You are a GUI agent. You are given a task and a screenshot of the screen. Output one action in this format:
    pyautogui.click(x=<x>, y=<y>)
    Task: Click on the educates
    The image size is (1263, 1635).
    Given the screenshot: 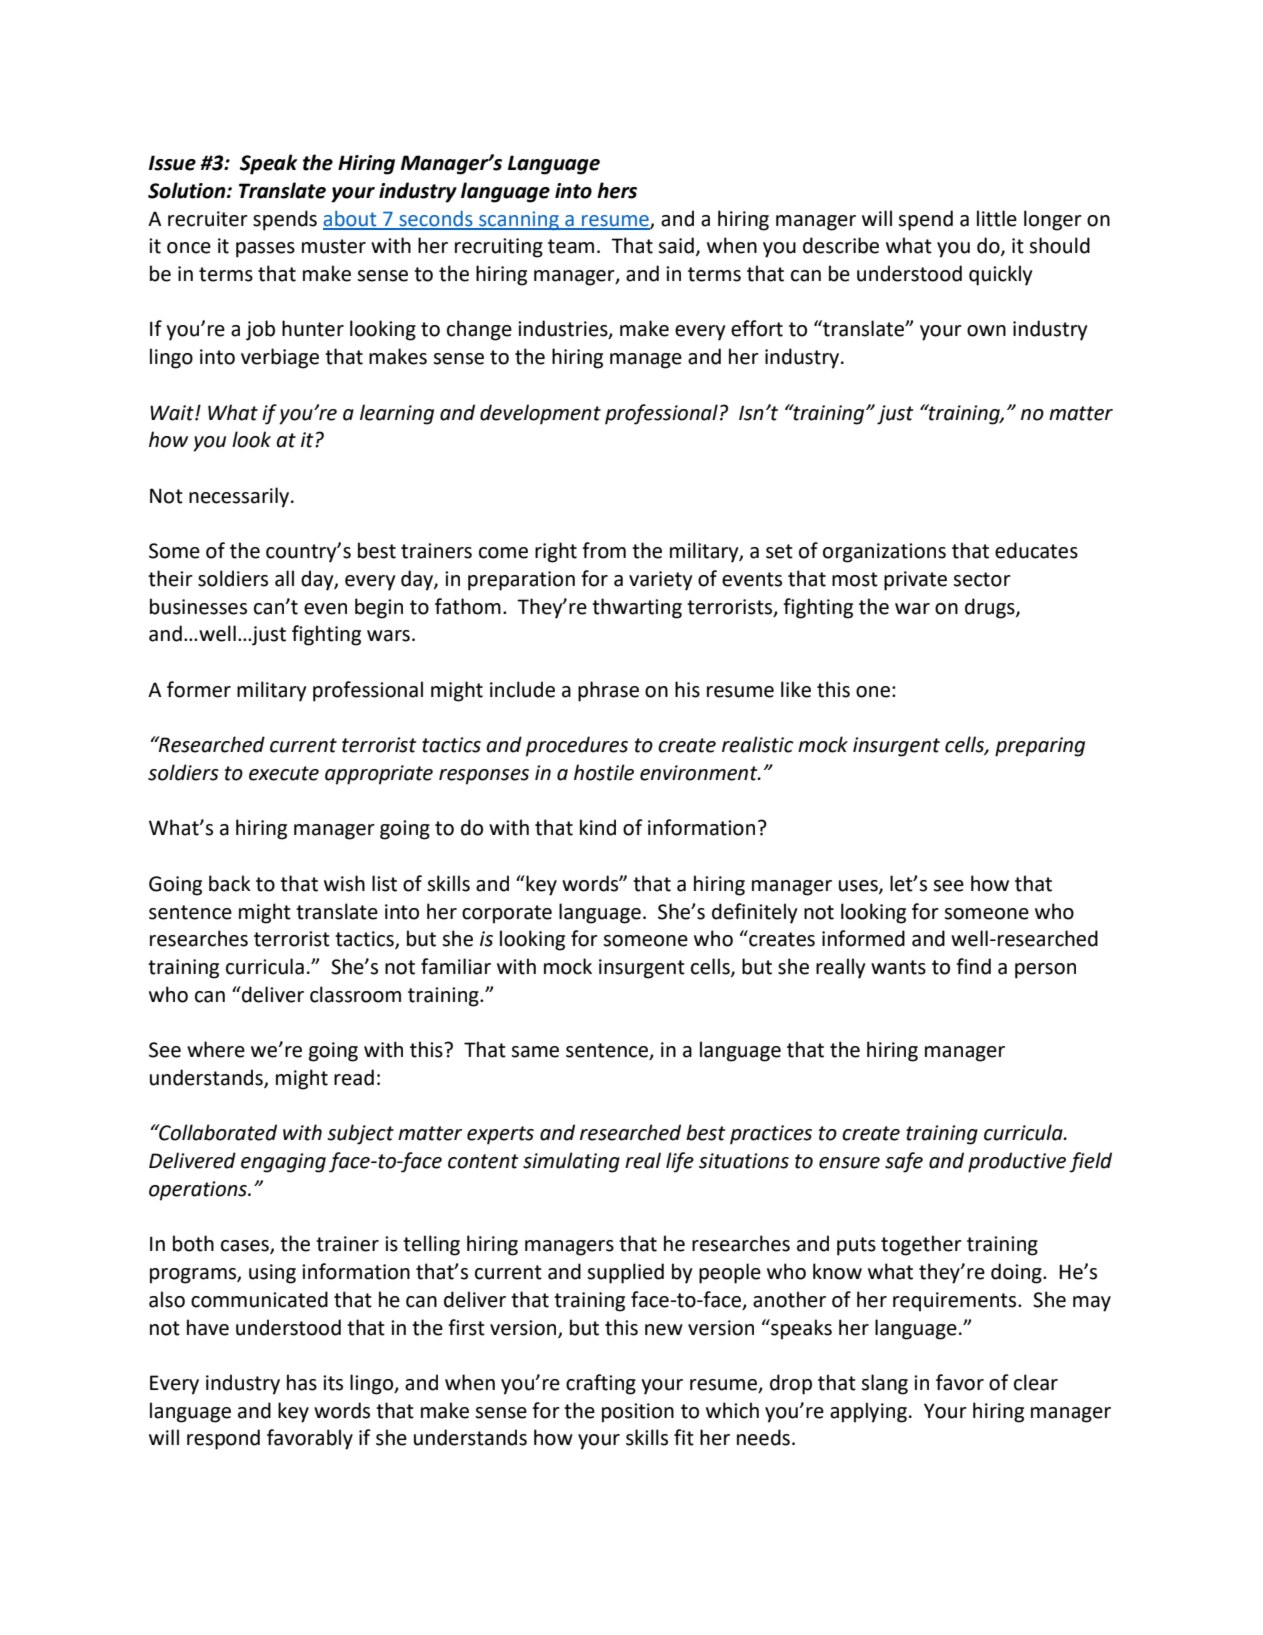 What is the action you would take?
    pyautogui.click(x=1036, y=550)
